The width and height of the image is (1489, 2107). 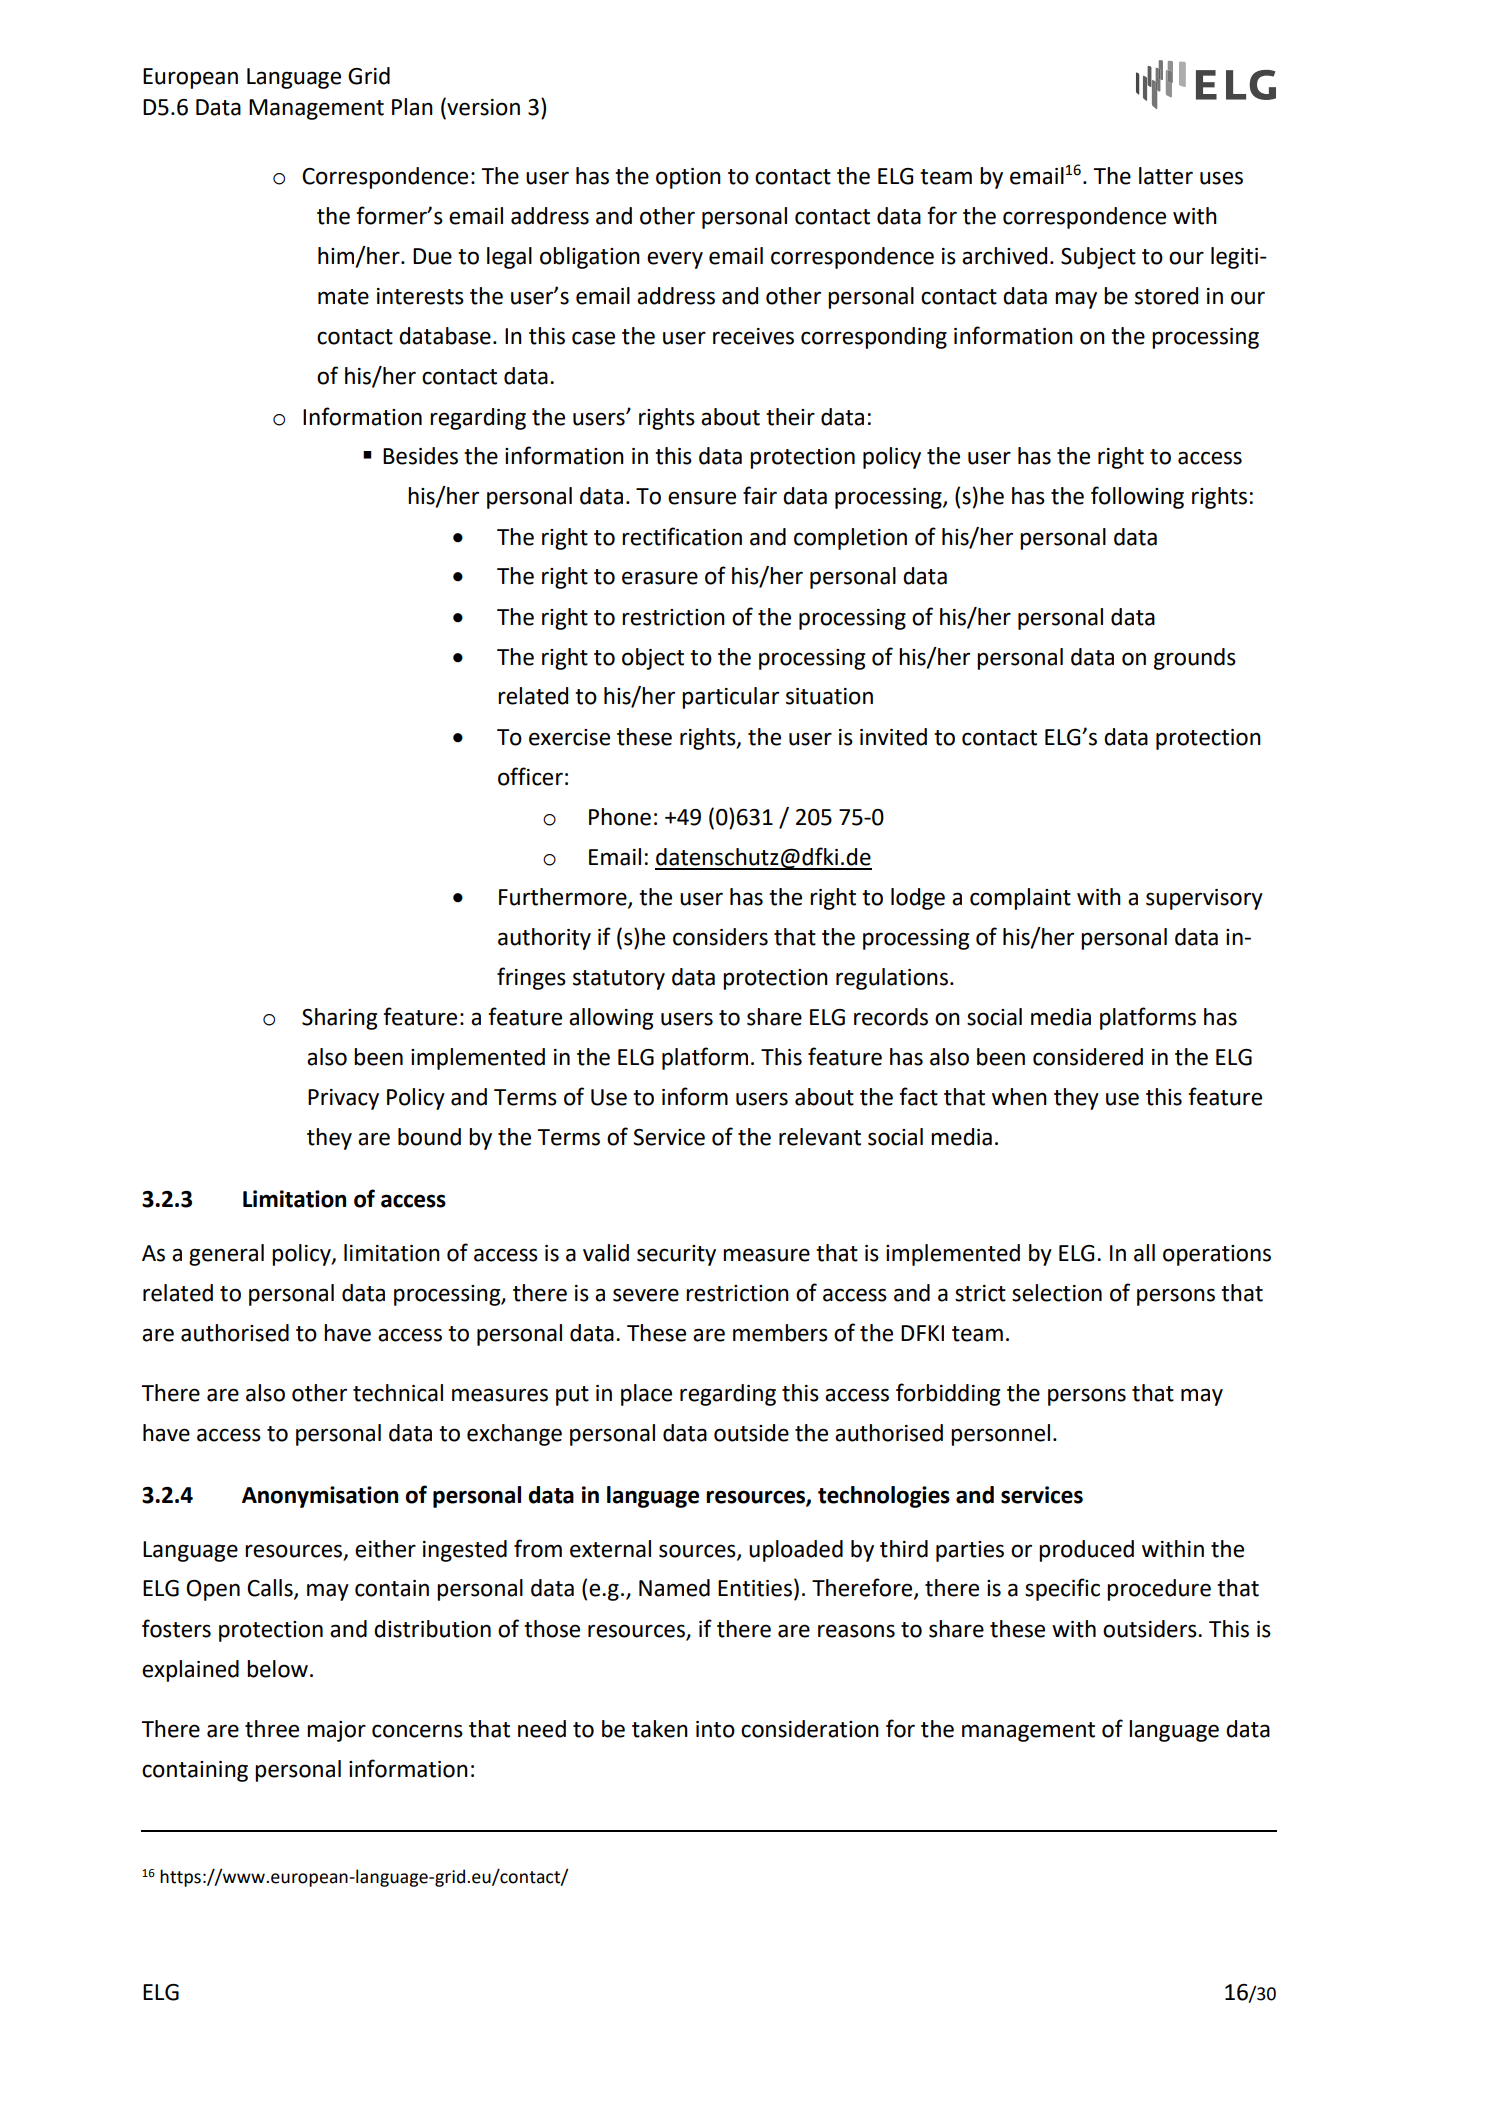 What do you see at coordinates (1088, 1057) in the image?
I see `considered` at bounding box center [1088, 1057].
